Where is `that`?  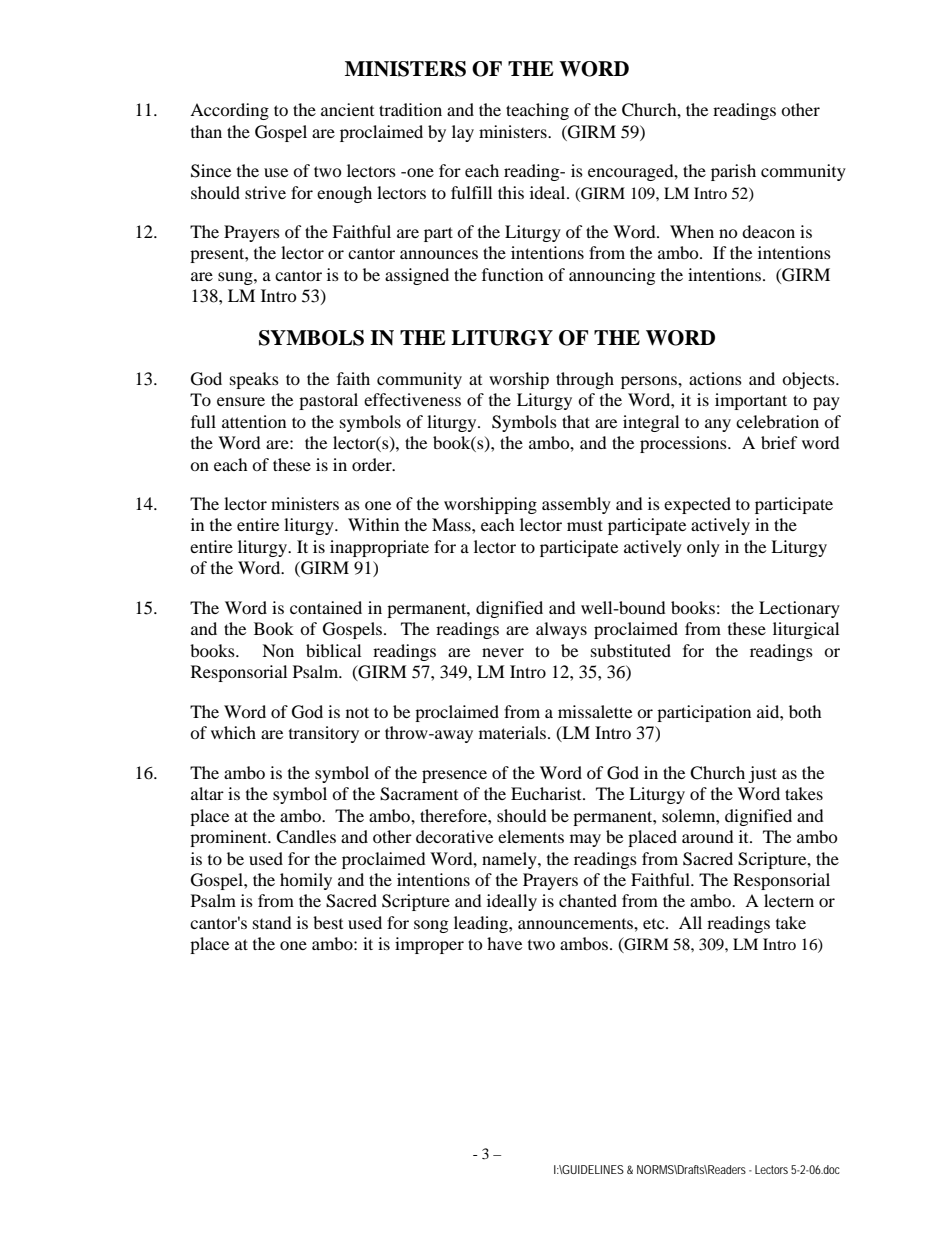
that is located at coordinates (576, 421).
